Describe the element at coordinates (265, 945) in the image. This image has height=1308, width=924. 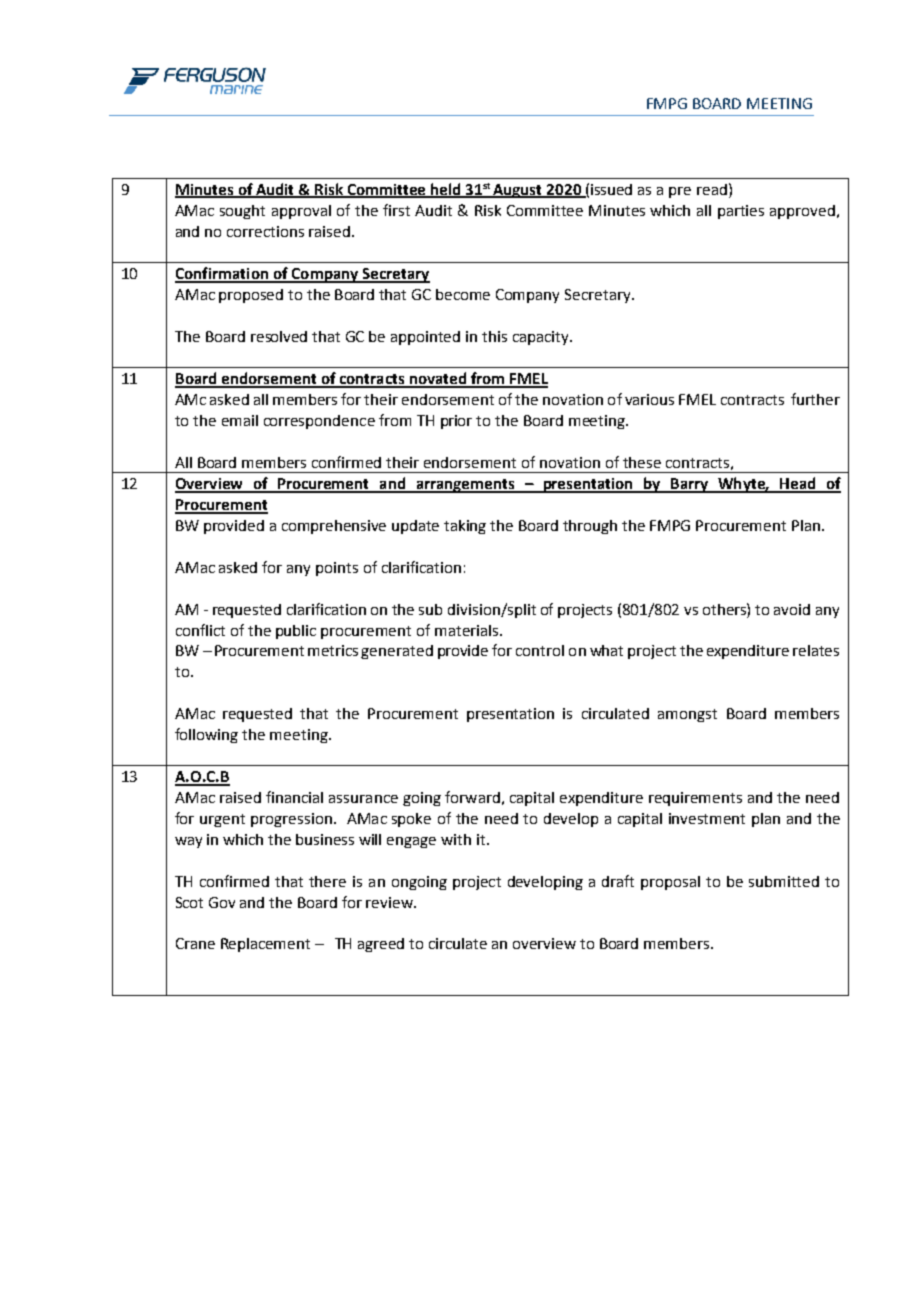
I see `Replacement` at that location.
